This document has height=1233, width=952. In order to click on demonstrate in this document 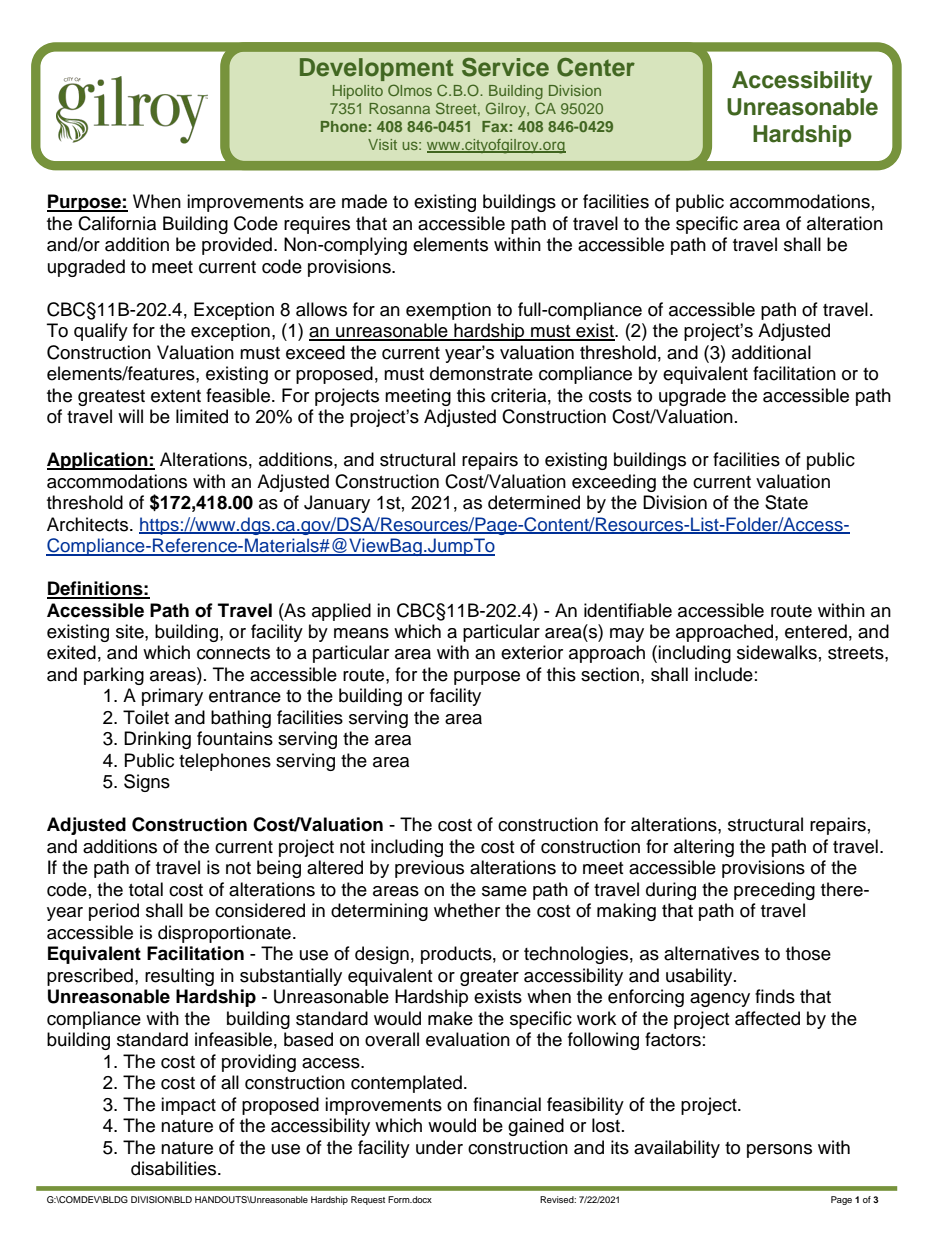, I will do `click(481, 373)`.
